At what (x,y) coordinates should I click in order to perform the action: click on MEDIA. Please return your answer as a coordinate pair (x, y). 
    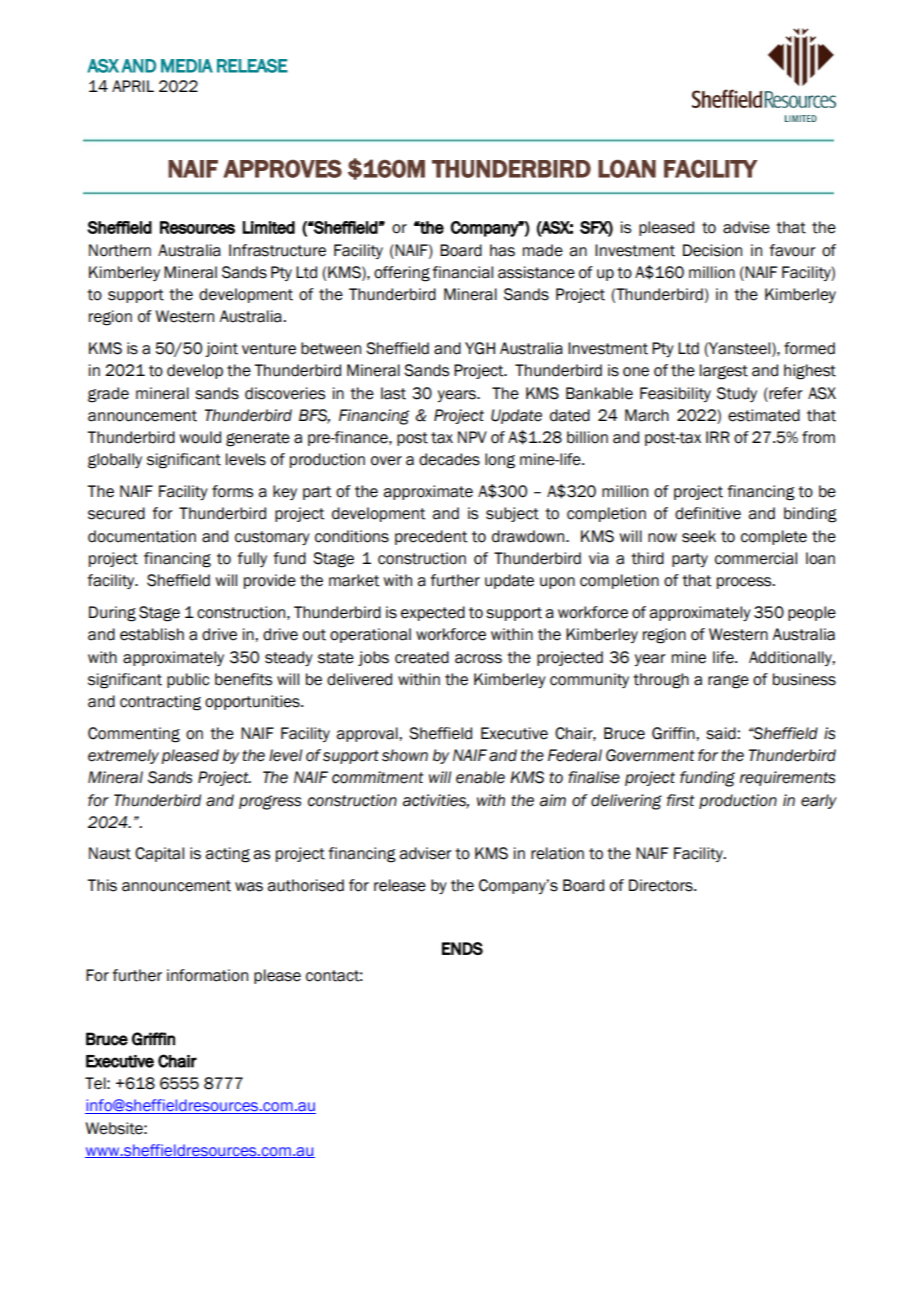
    Looking at the image, I should click on (187, 66).
